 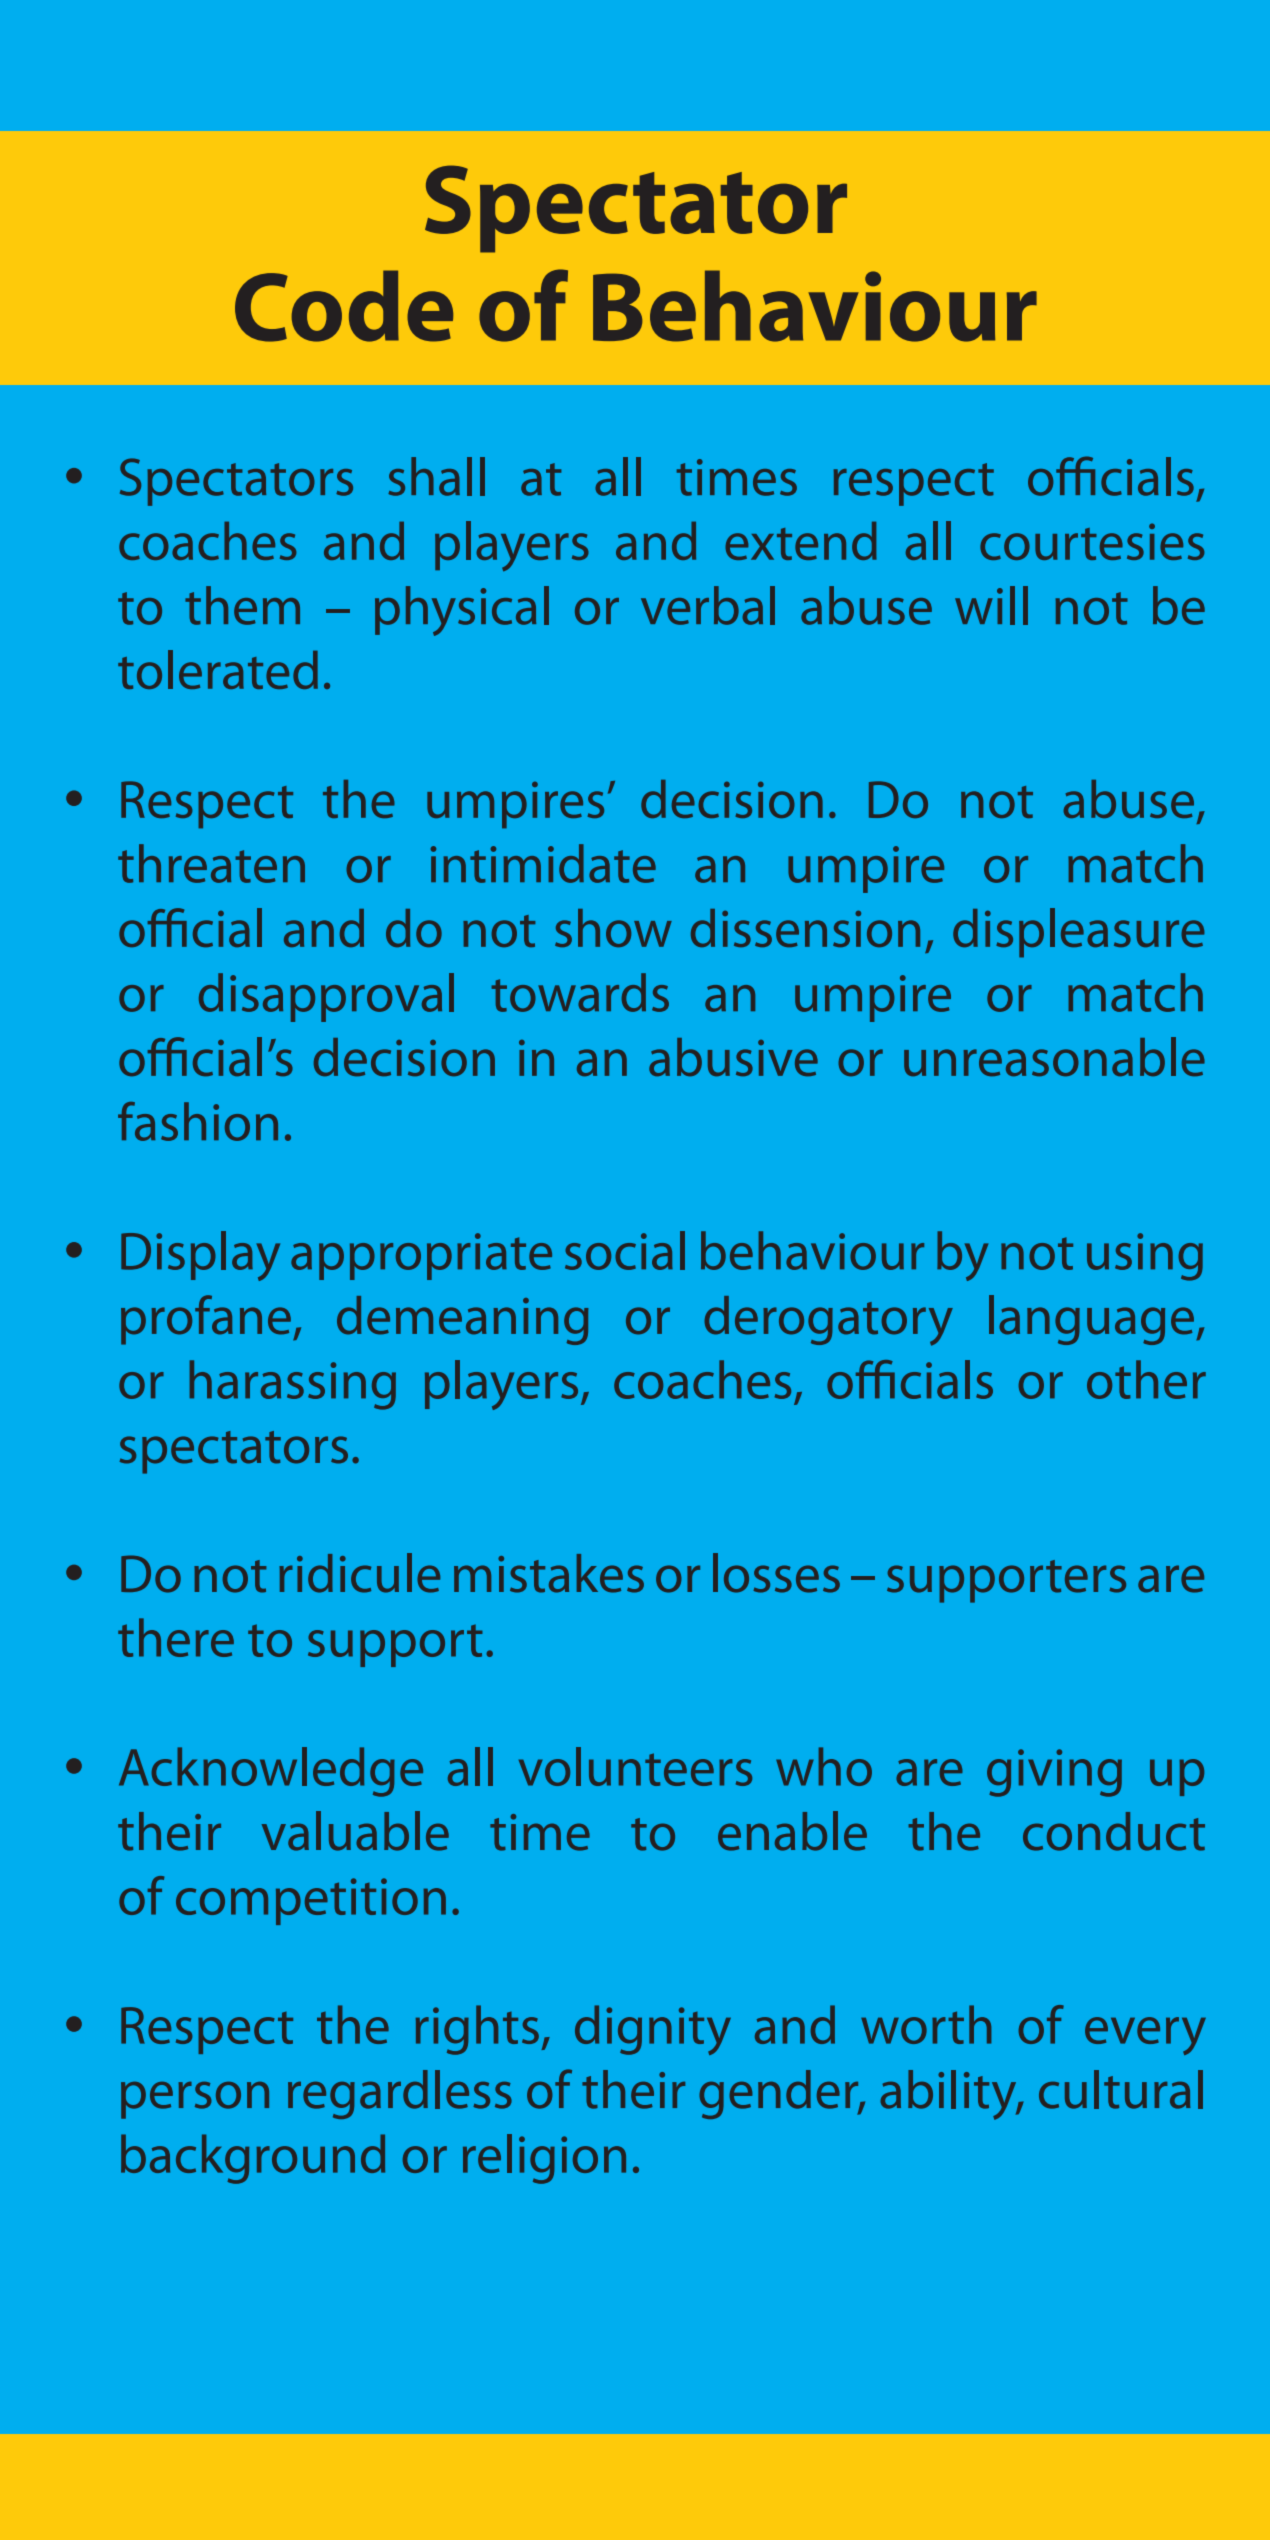 I want to click on social, so click(x=625, y=1250).
